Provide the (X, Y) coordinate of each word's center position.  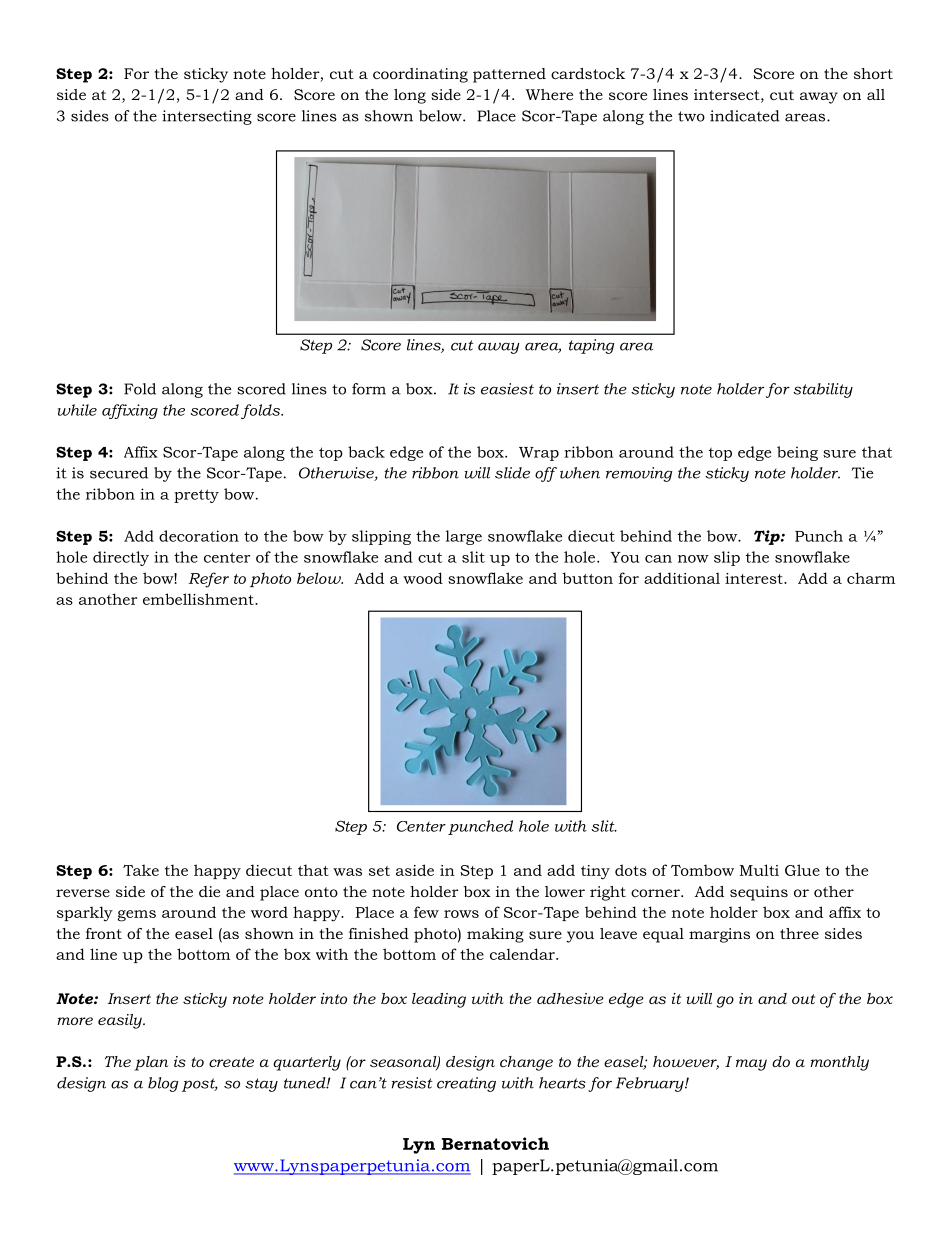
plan (151, 1063)
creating (466, 1084)
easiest (507, 389)
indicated (744, 116)
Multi (759, 870)
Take (141, 870)
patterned (509, 75)
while (77, 410)
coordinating (420, 75)
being (797, 453)
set (379, 871)
